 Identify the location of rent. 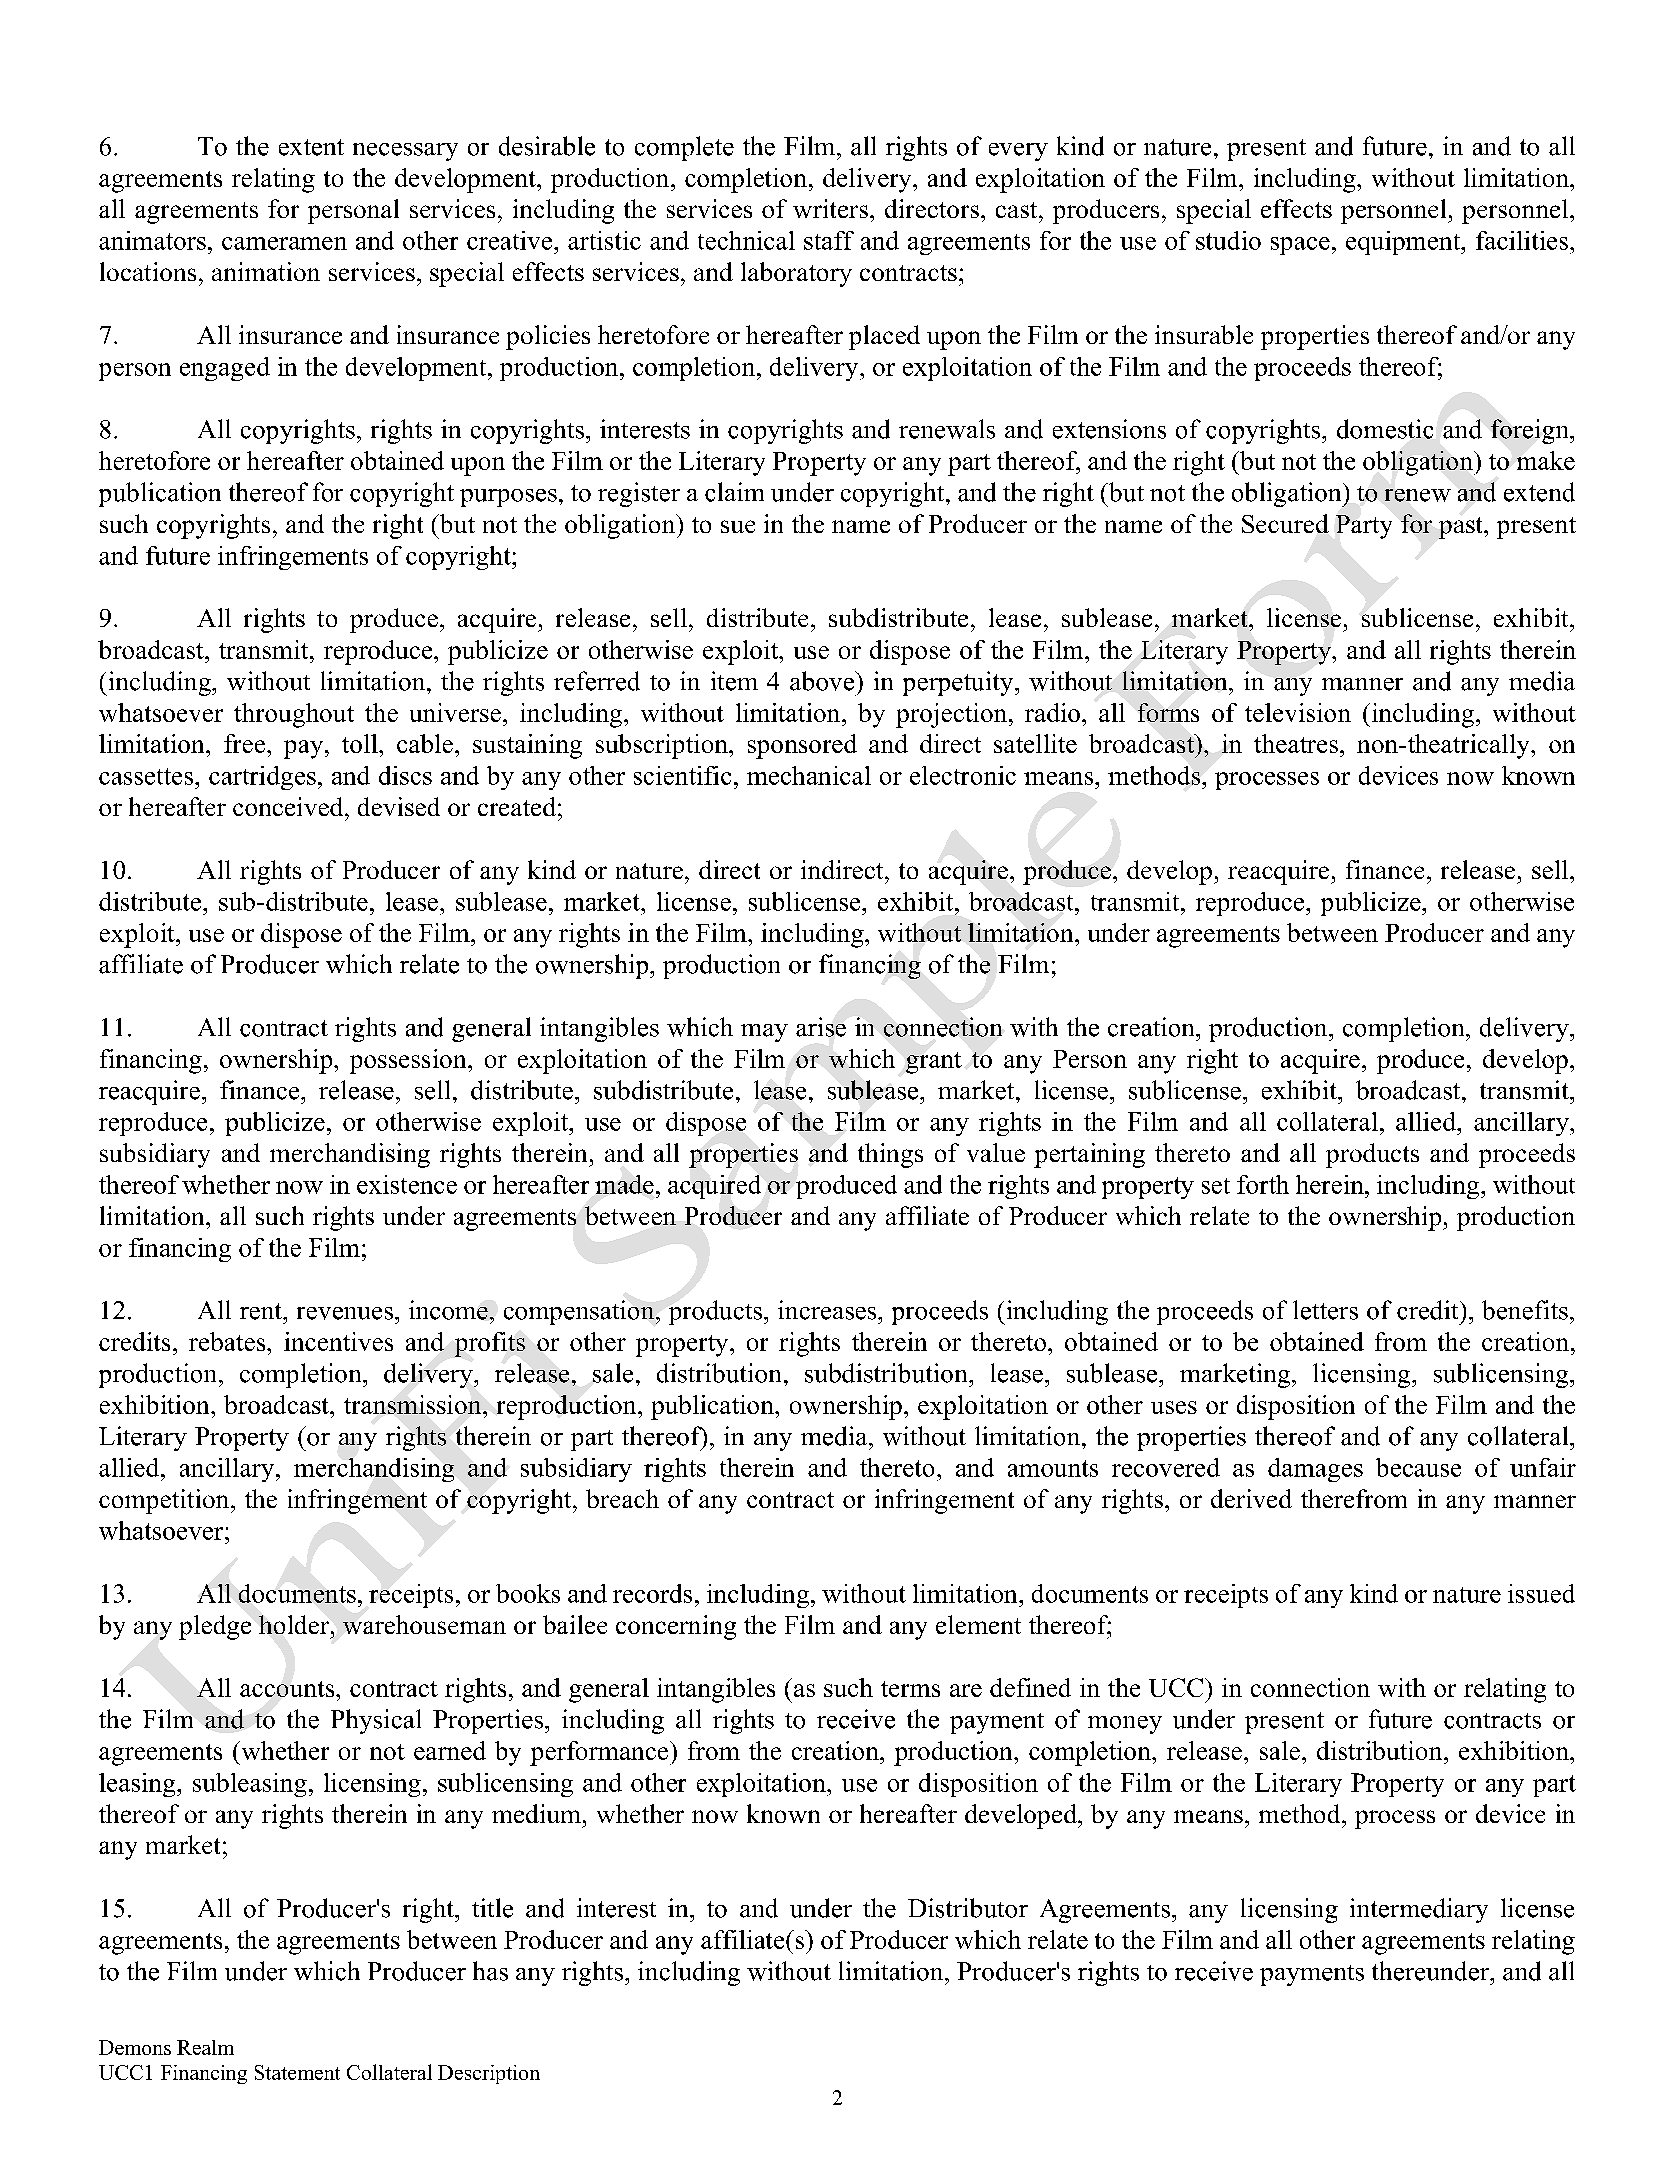
(262, 1311).
